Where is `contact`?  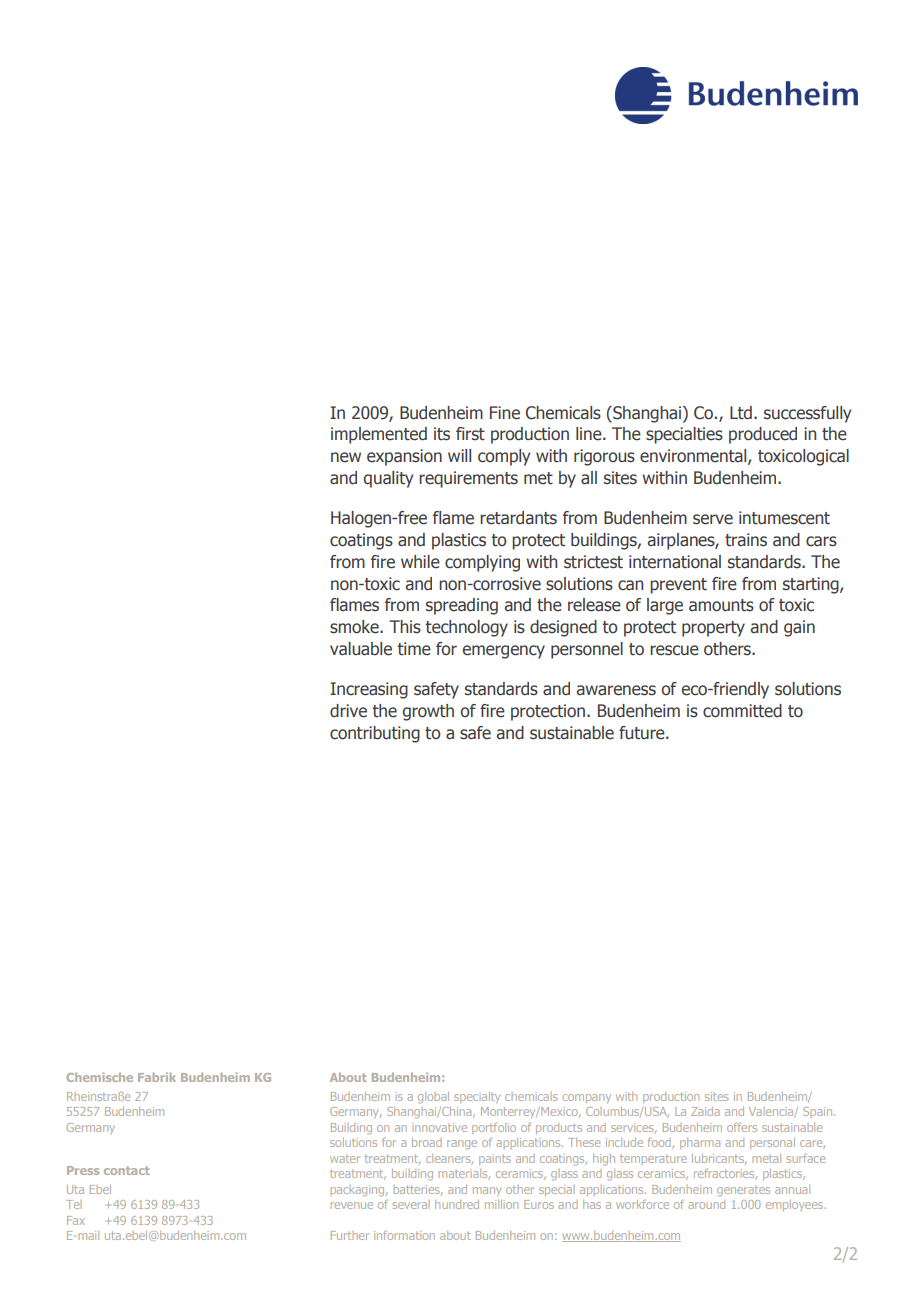 contact is located at coordinates (127, 1170).
